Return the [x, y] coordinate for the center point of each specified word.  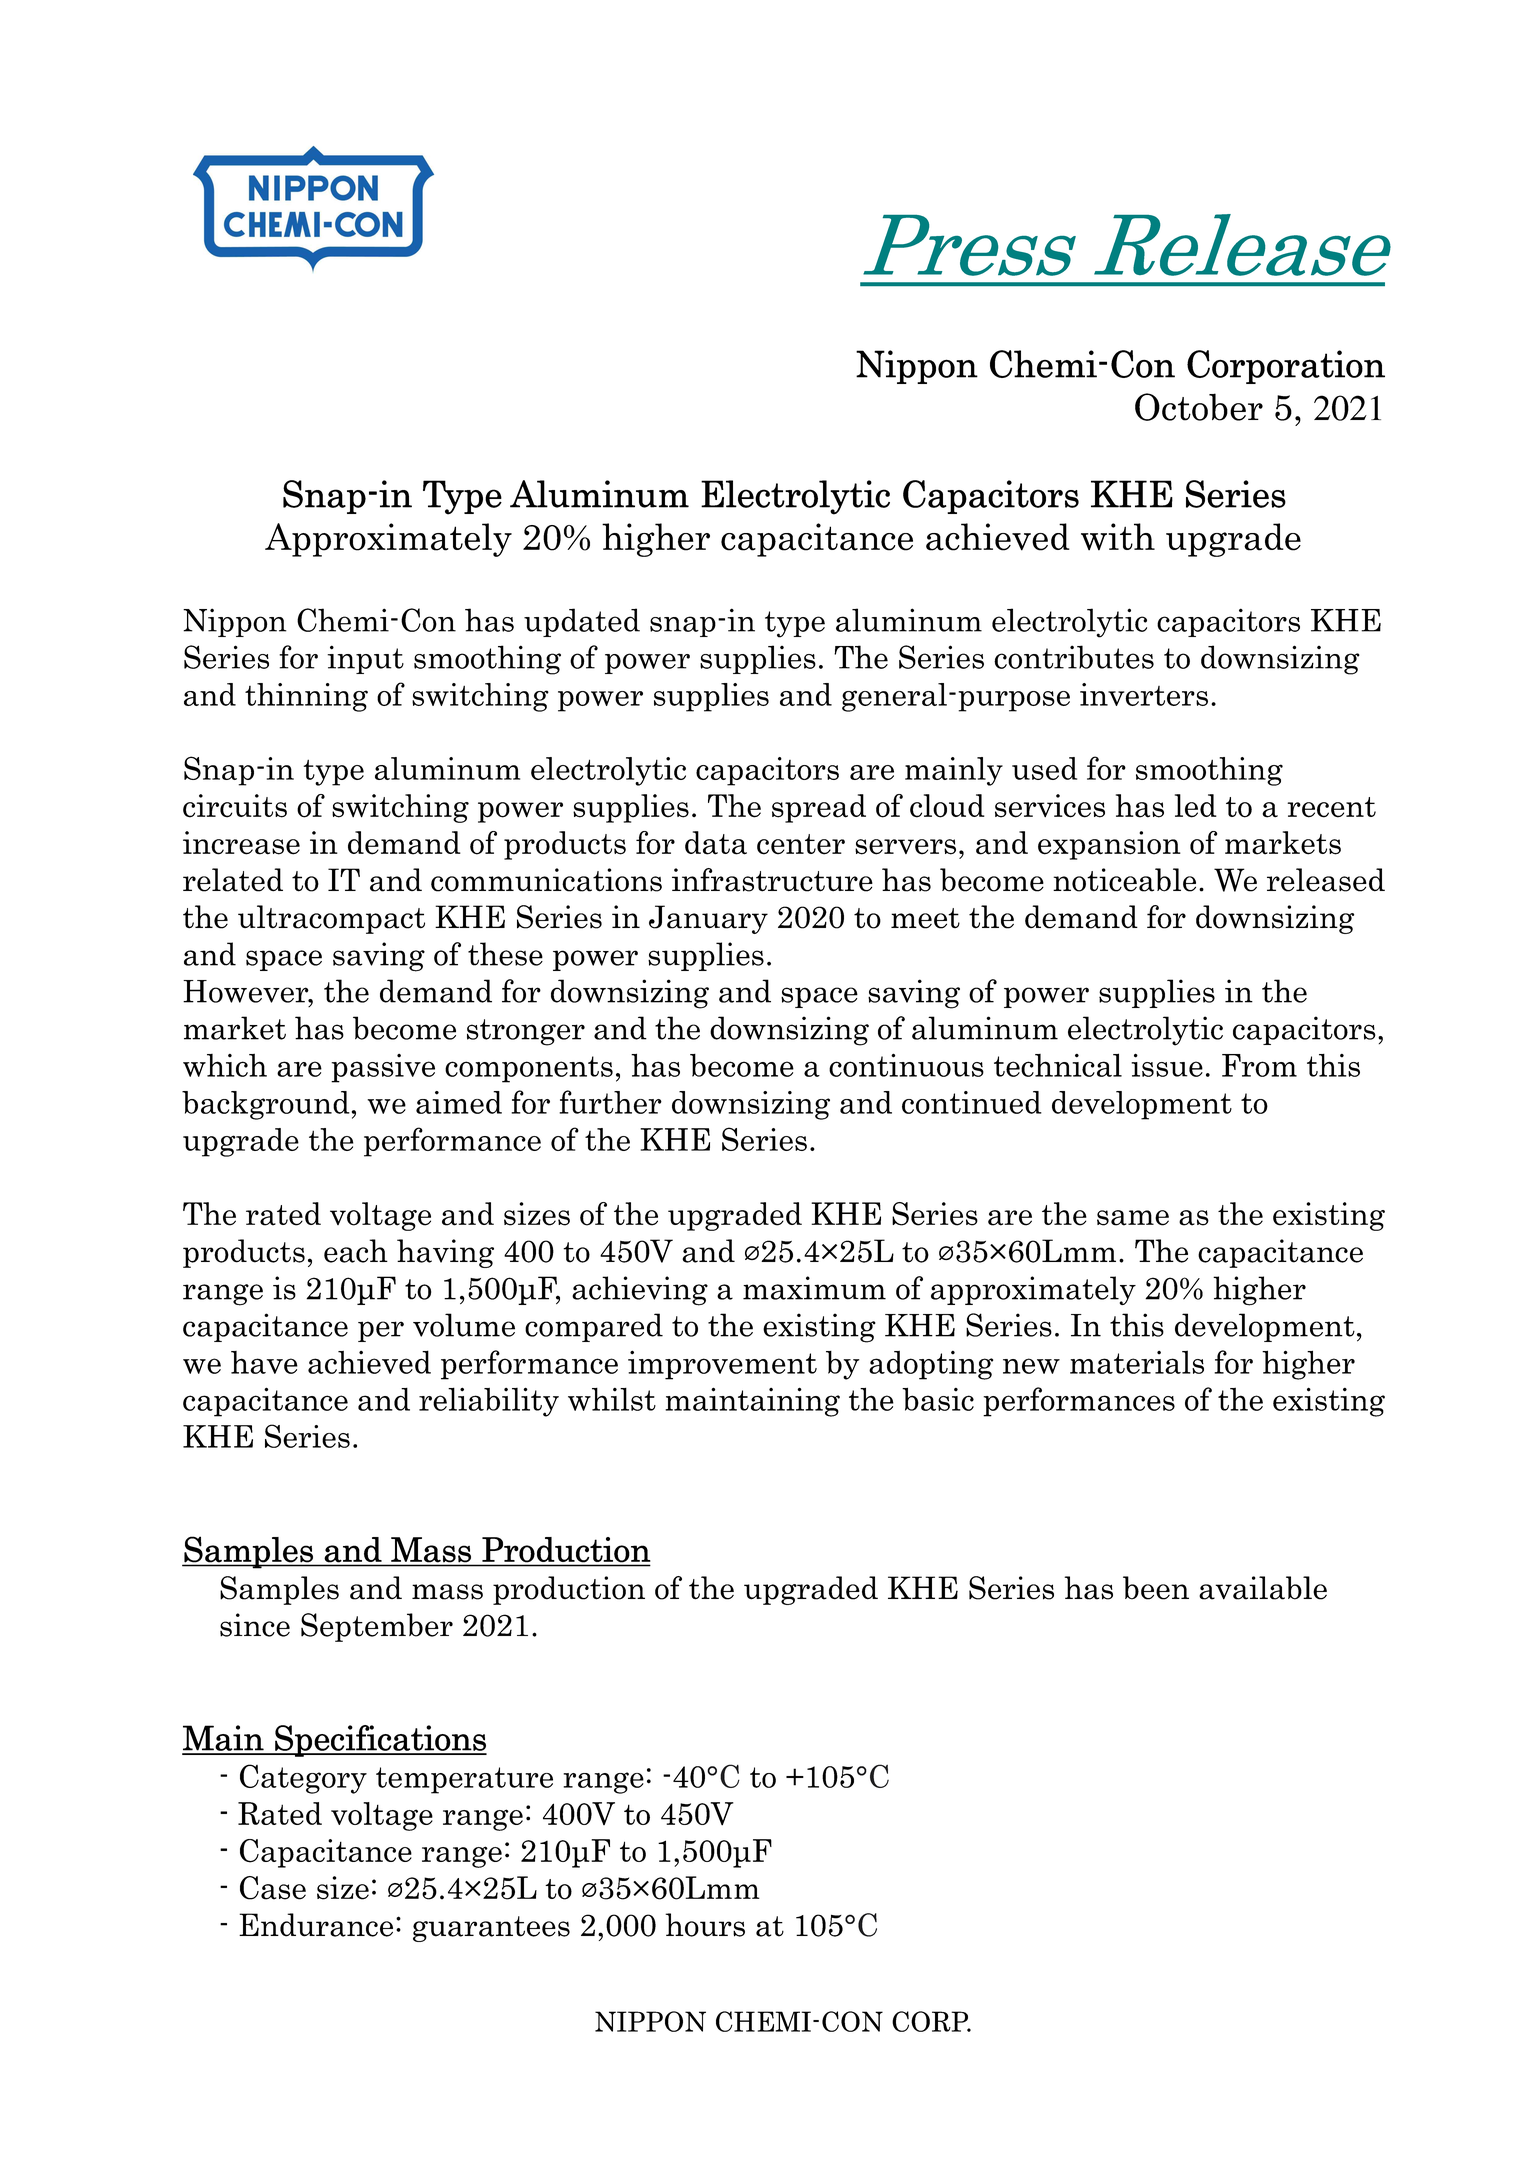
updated [582, 622]
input [365, 659]
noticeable [1124, 880]
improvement [722, 1365]
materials [1137, 1362]
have [264, 1362]
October [1199, 407]
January [708, 919]
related [233, 880]
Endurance [316, 1925]
